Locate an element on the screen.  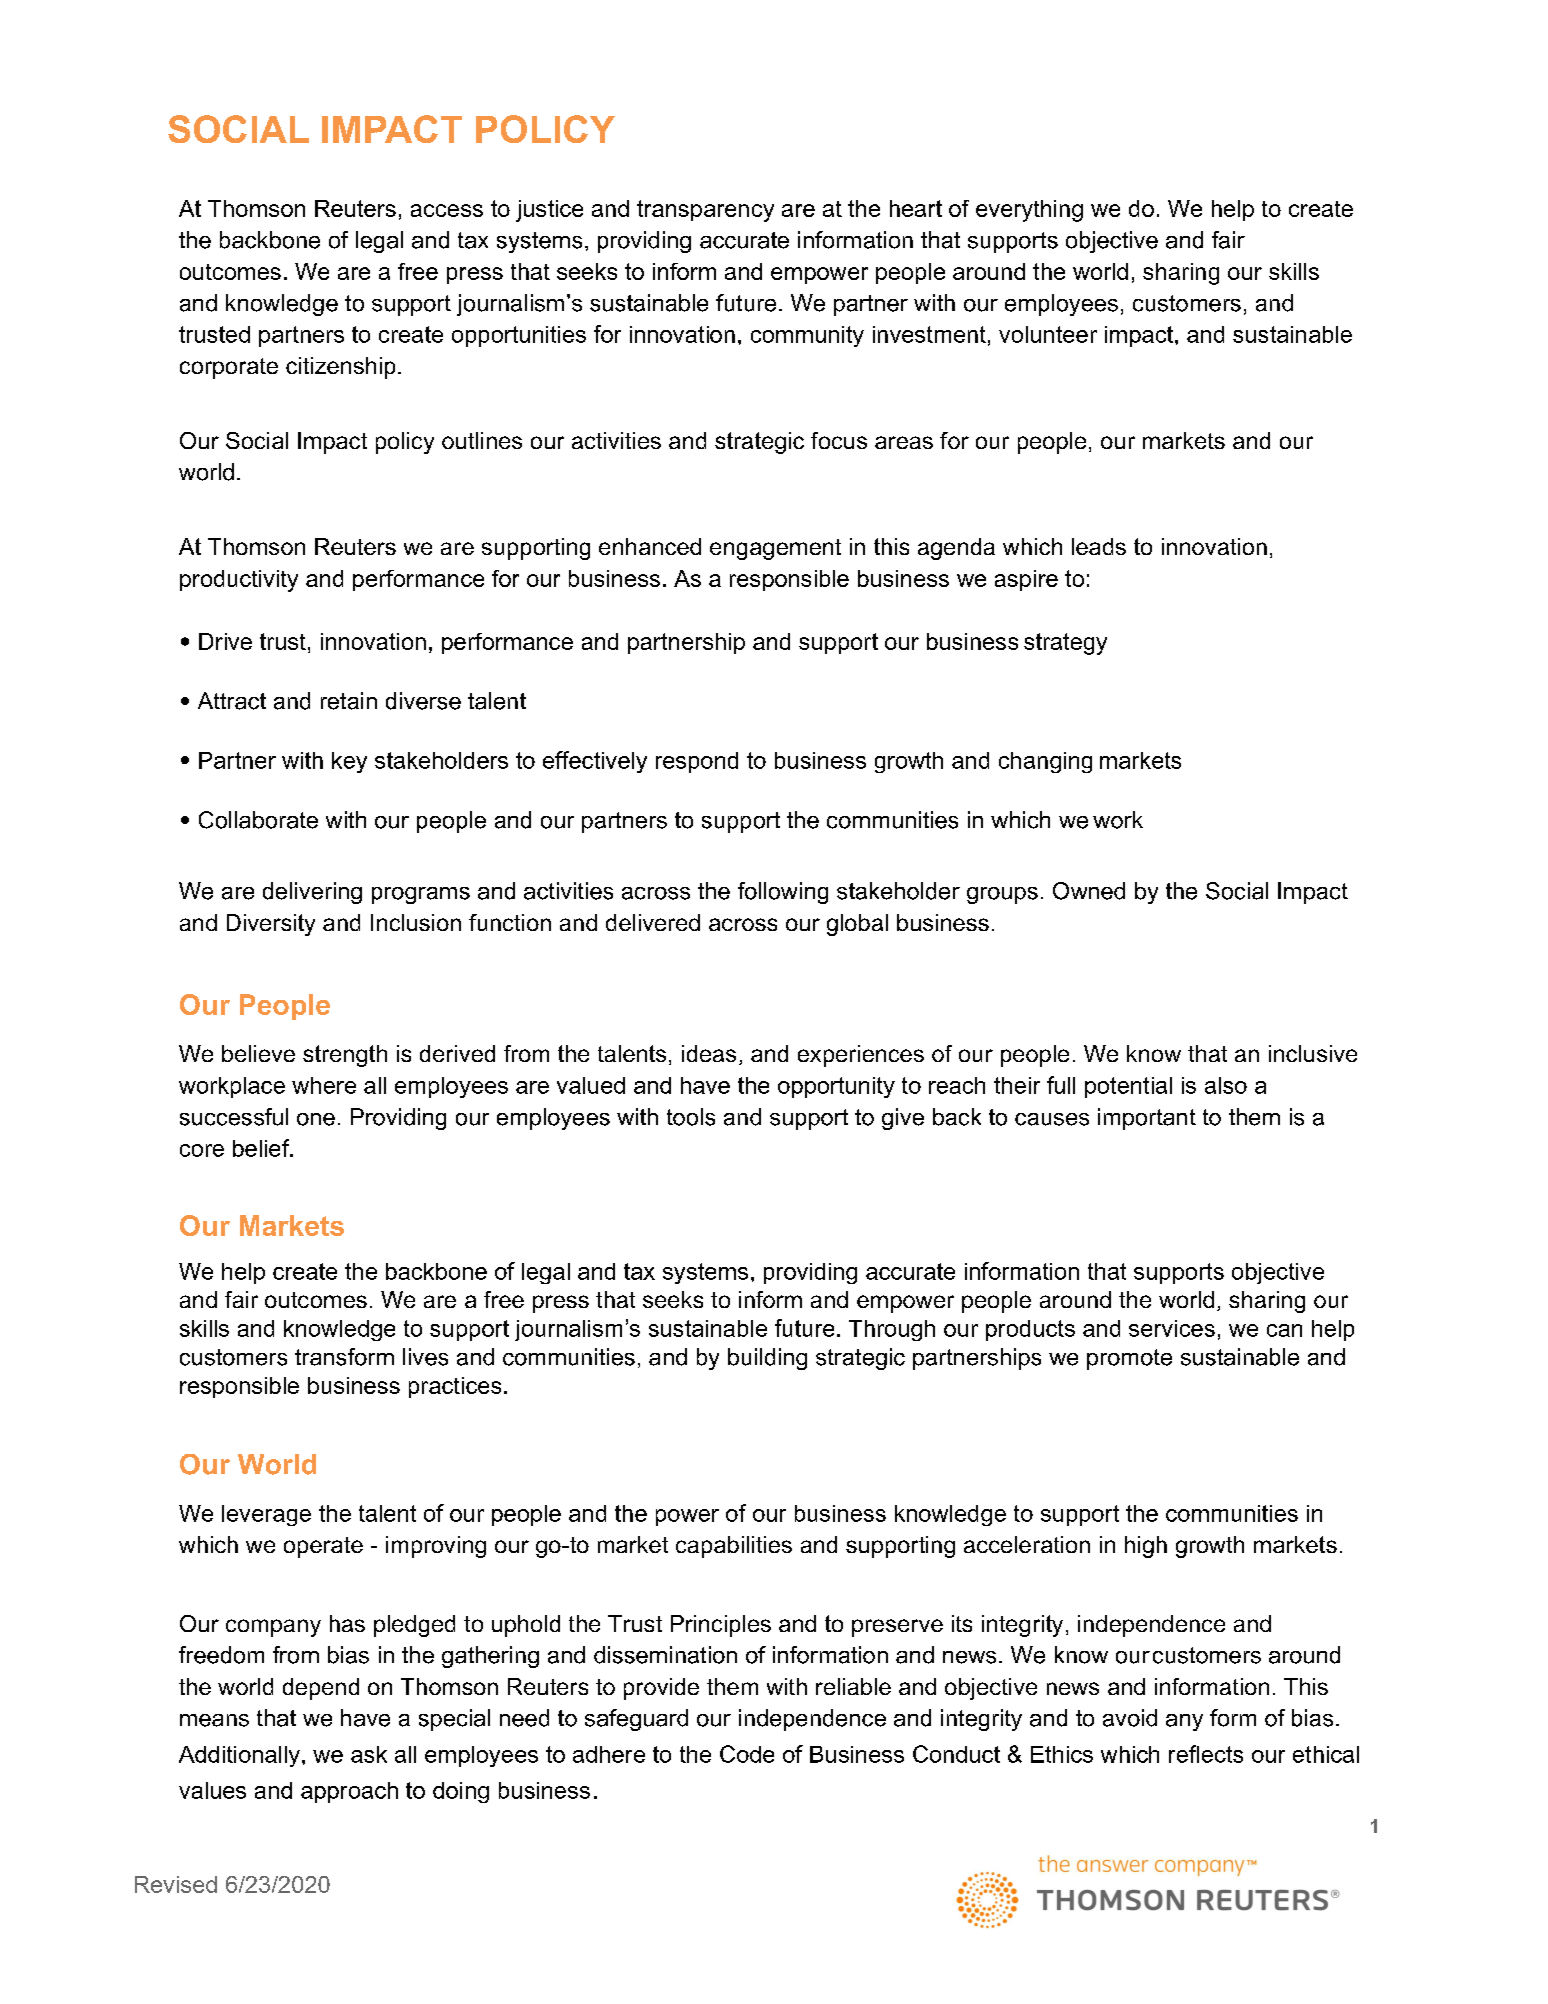
lives is located at coordinates (425, 1357).
